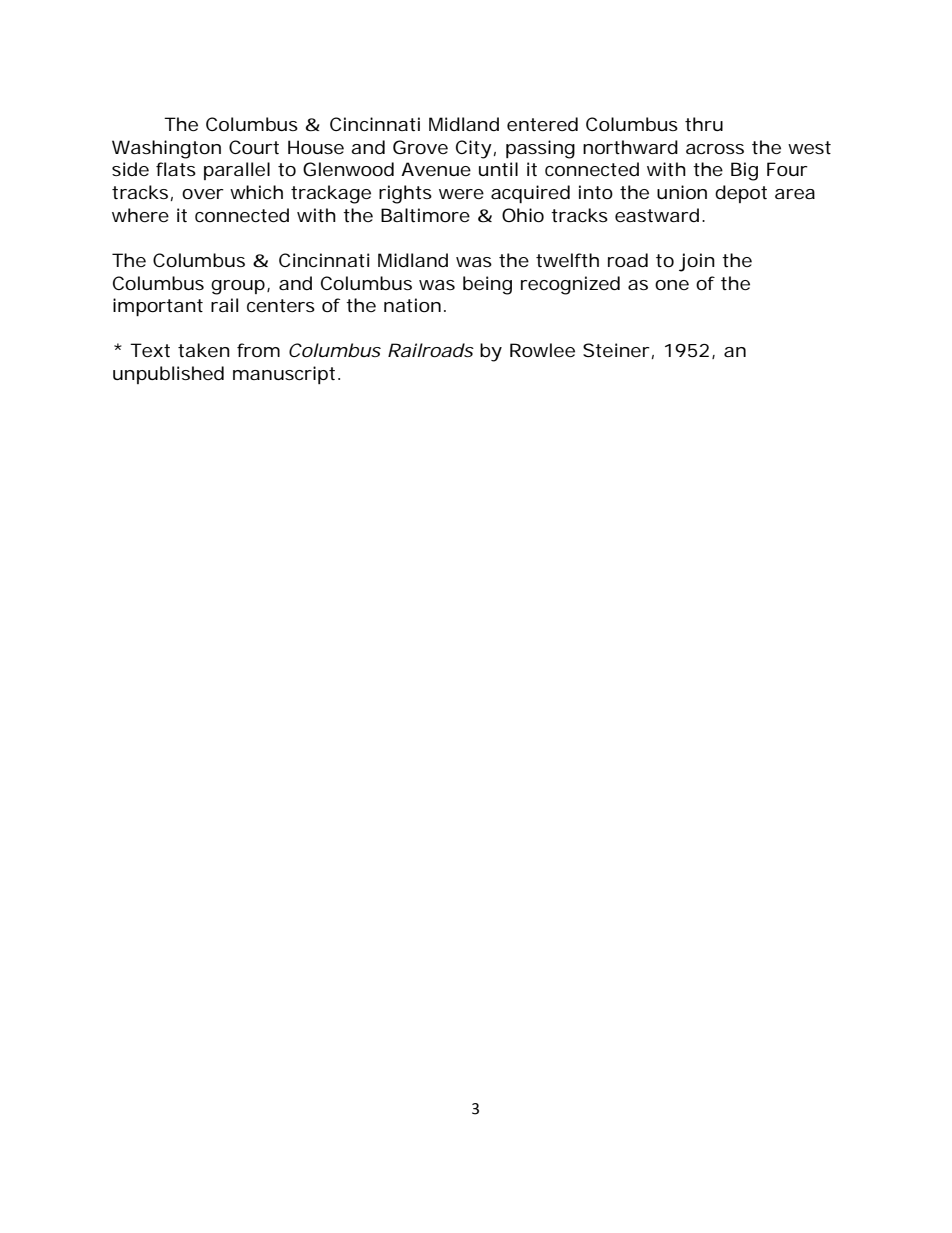 This page has width=952, height=1233. I want to click on thru, so click(704, 124).
